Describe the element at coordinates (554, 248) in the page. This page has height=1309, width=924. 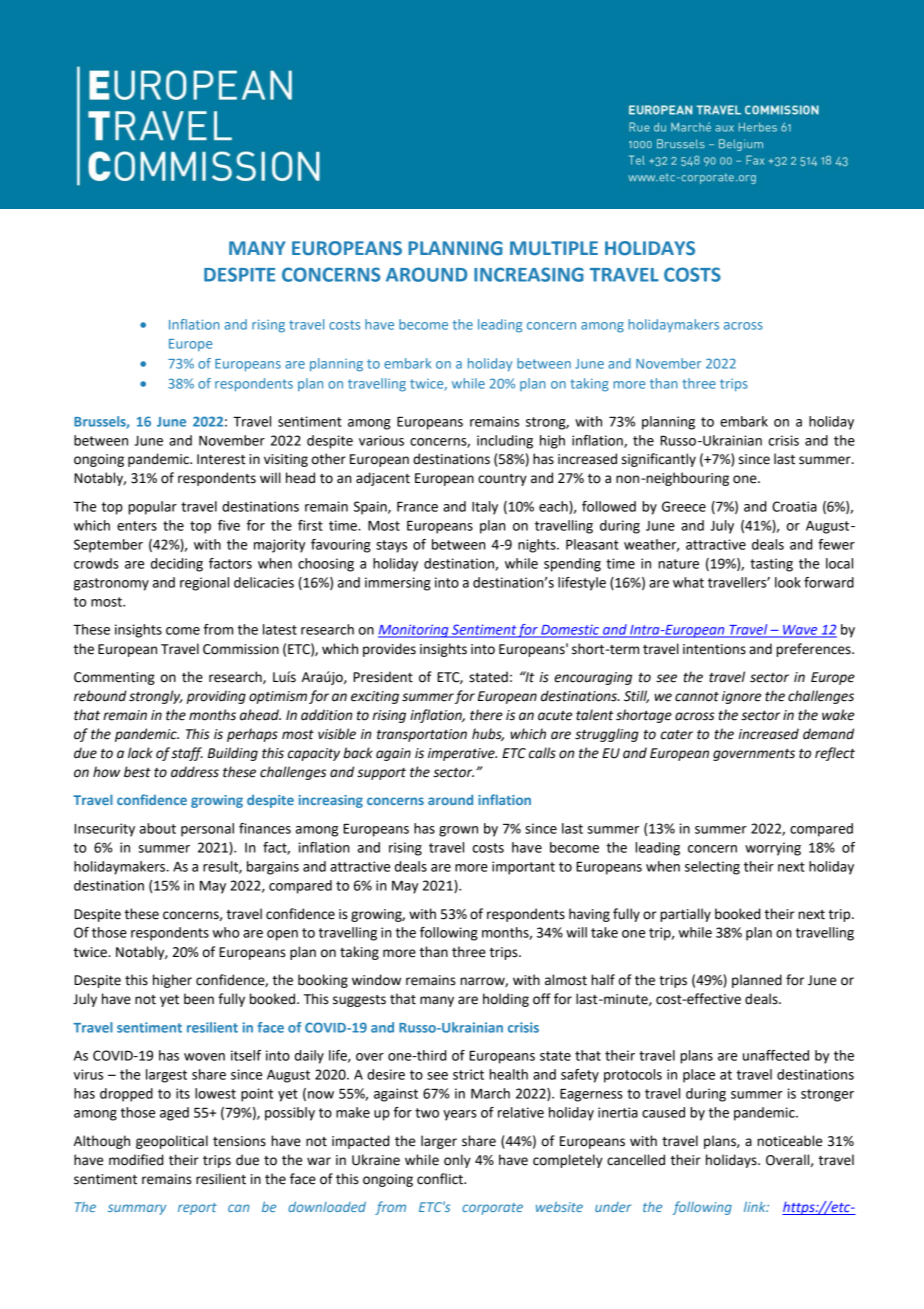
I see `MULTIPLE` at that location.
